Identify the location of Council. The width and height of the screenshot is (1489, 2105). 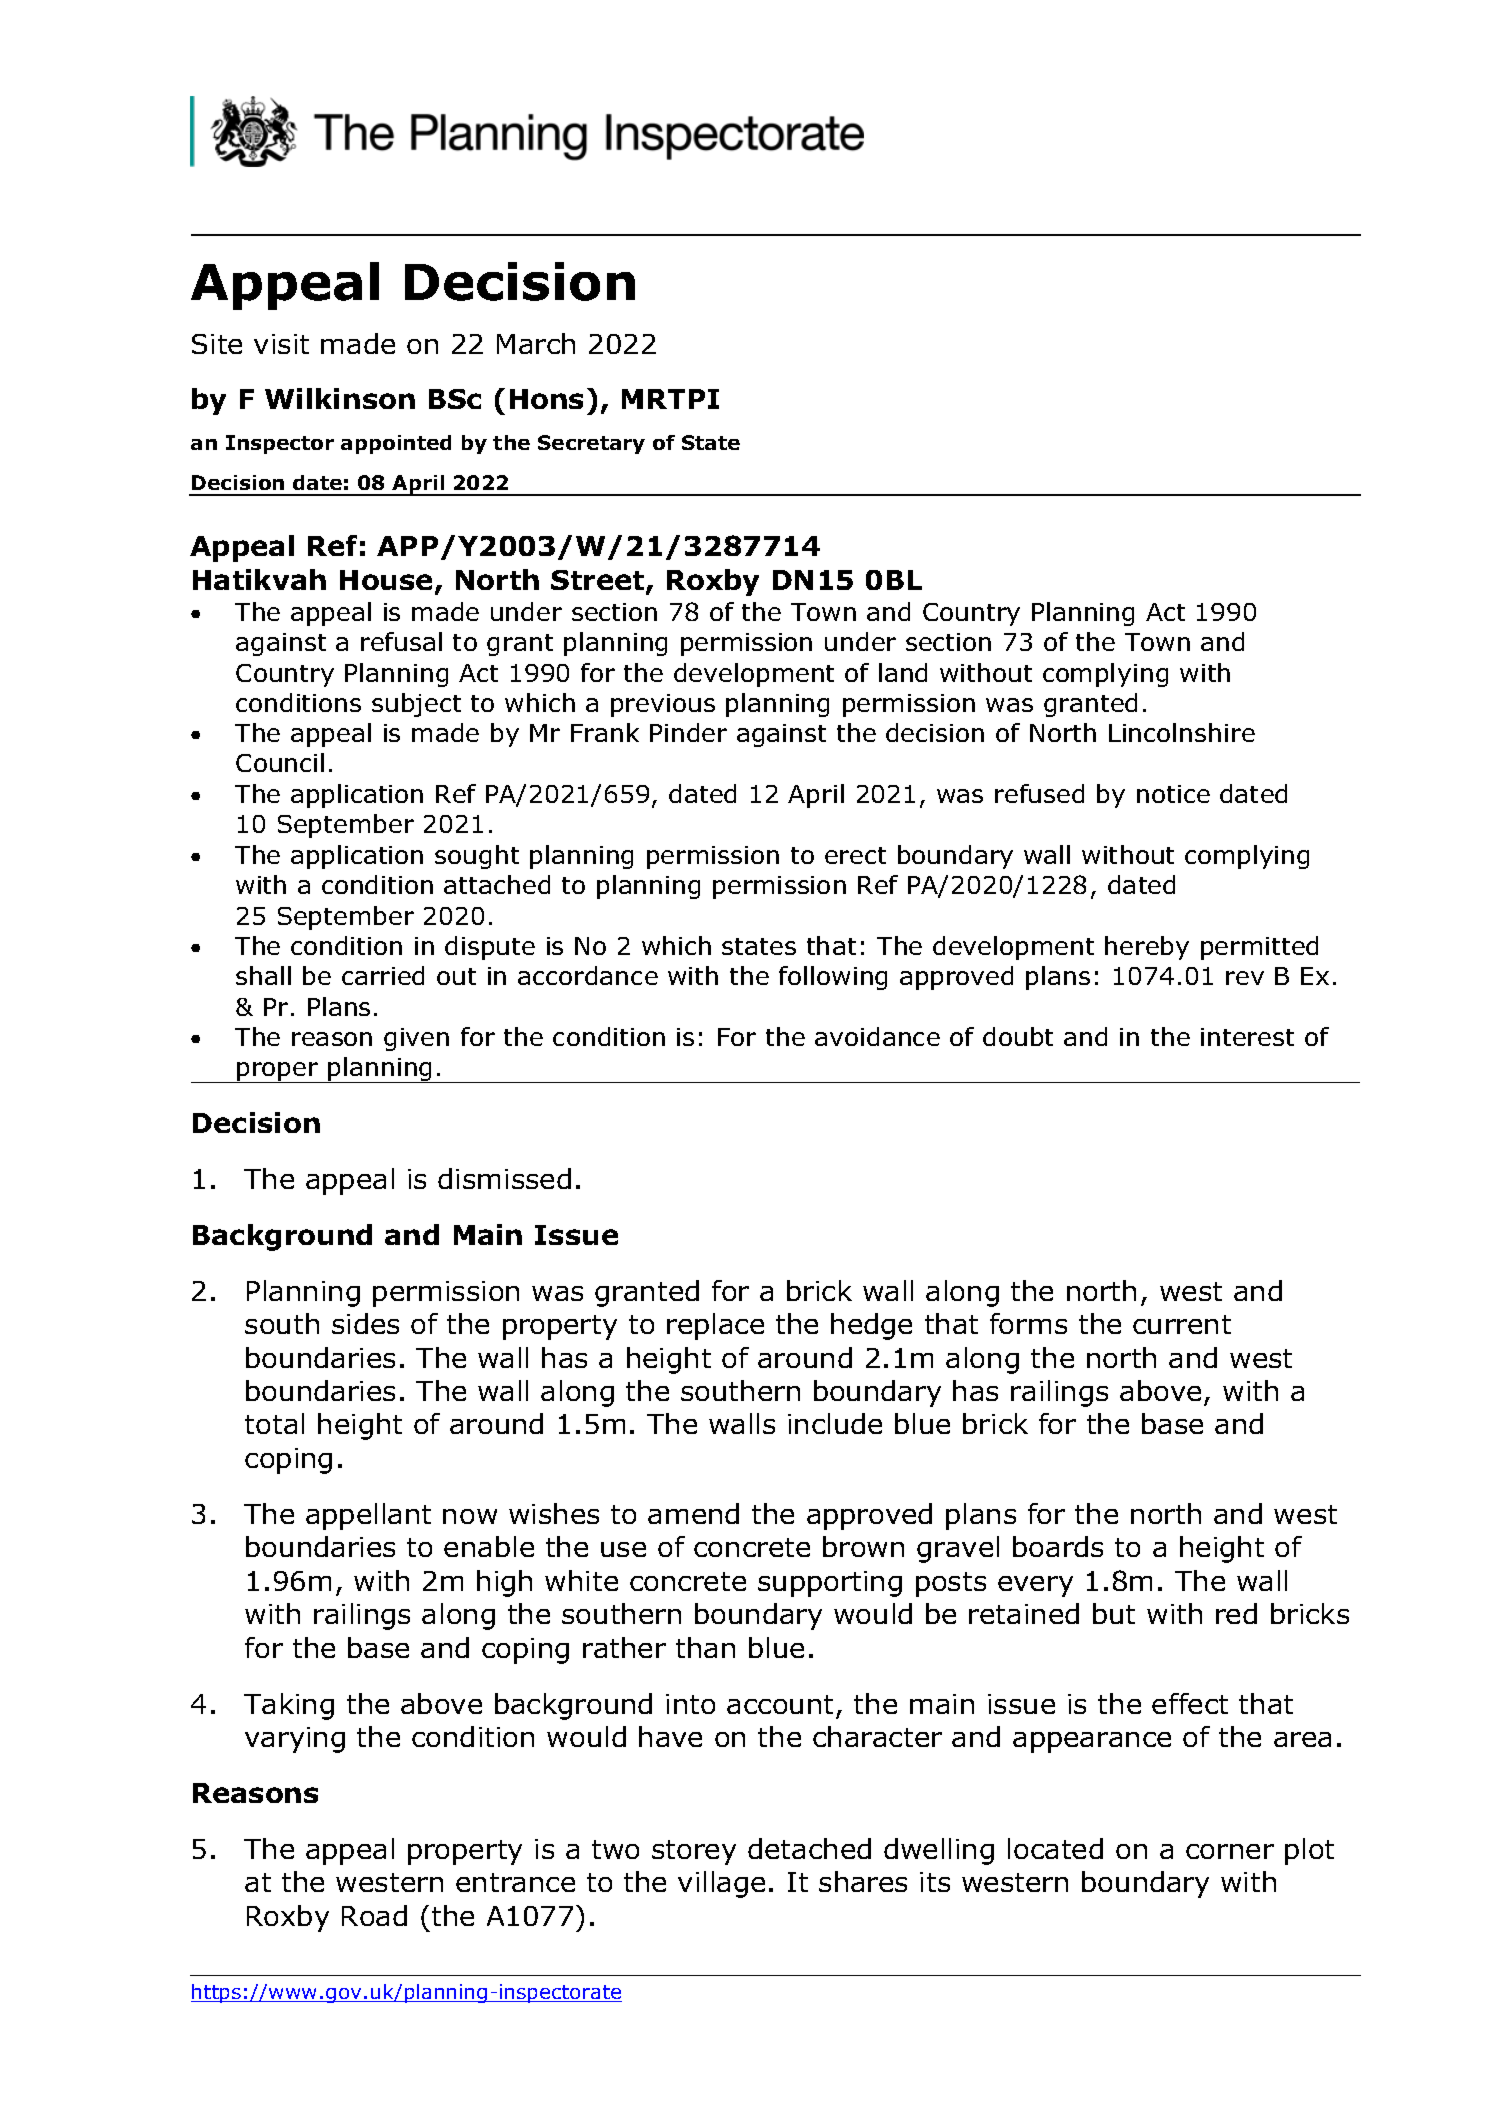
(280, 762).
